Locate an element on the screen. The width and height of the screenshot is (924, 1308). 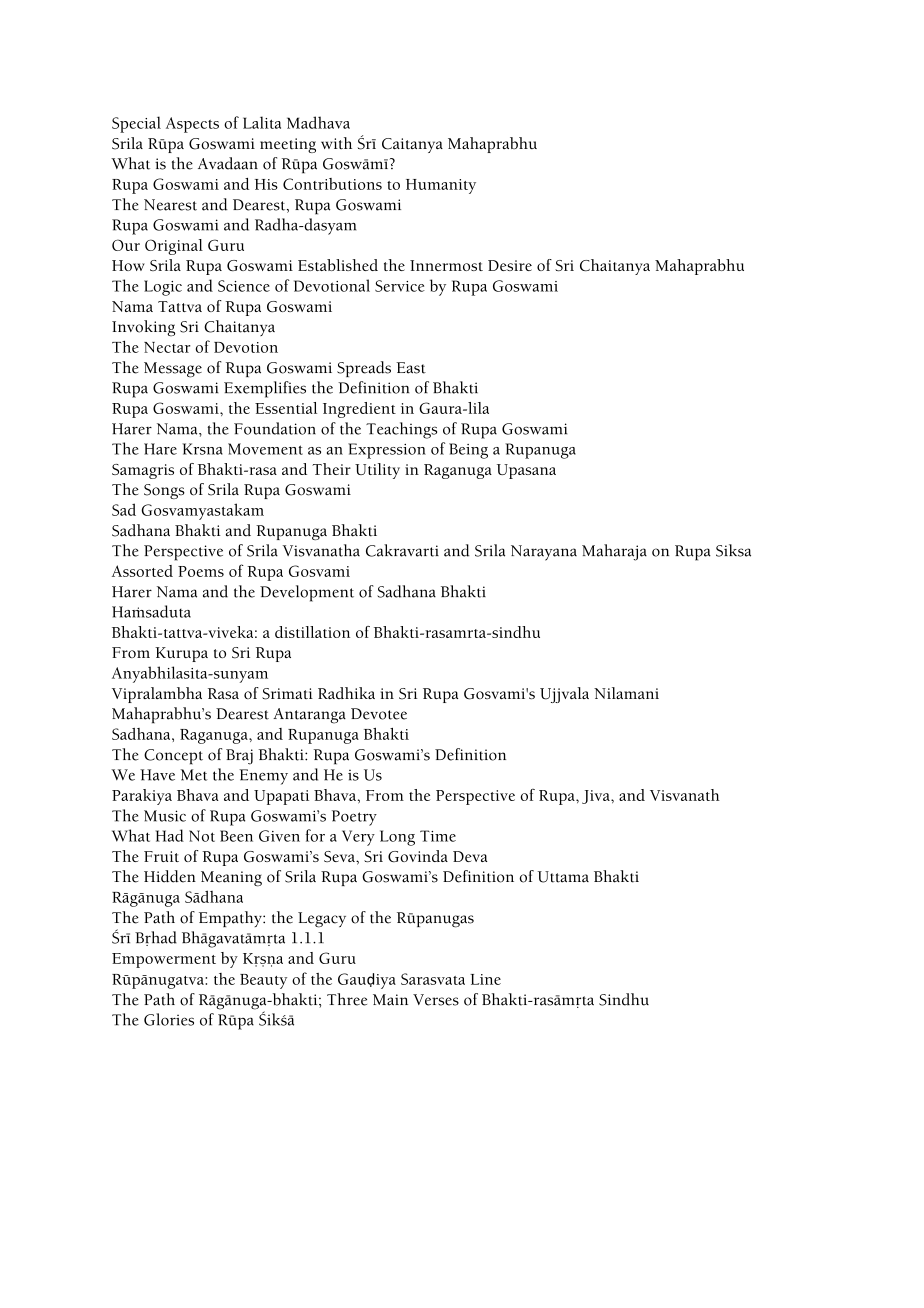
Met is located at coordinates (194, 775).
